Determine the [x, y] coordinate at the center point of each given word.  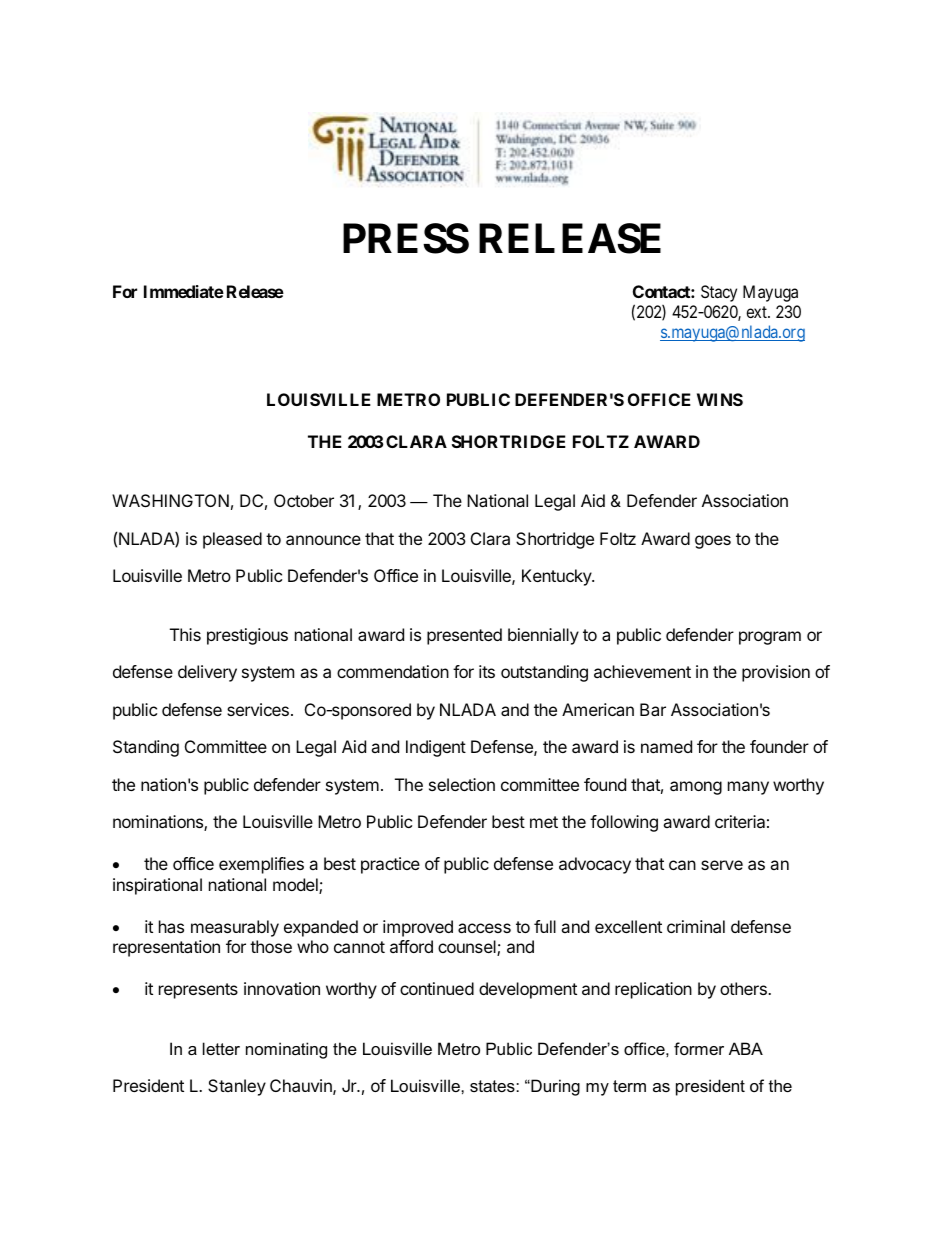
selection [462, 784]
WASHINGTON [170, 500]
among [696, 788]
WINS [720, 399]
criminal [696, 926]
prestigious [247, 636]
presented [464, 636]
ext [757, 312]
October [304, 500]
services [258, 709]
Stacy [719, 293]
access [484, 928]
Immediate [184, 291]
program [770, 638]
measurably [235, 928]
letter [221, 1048]
